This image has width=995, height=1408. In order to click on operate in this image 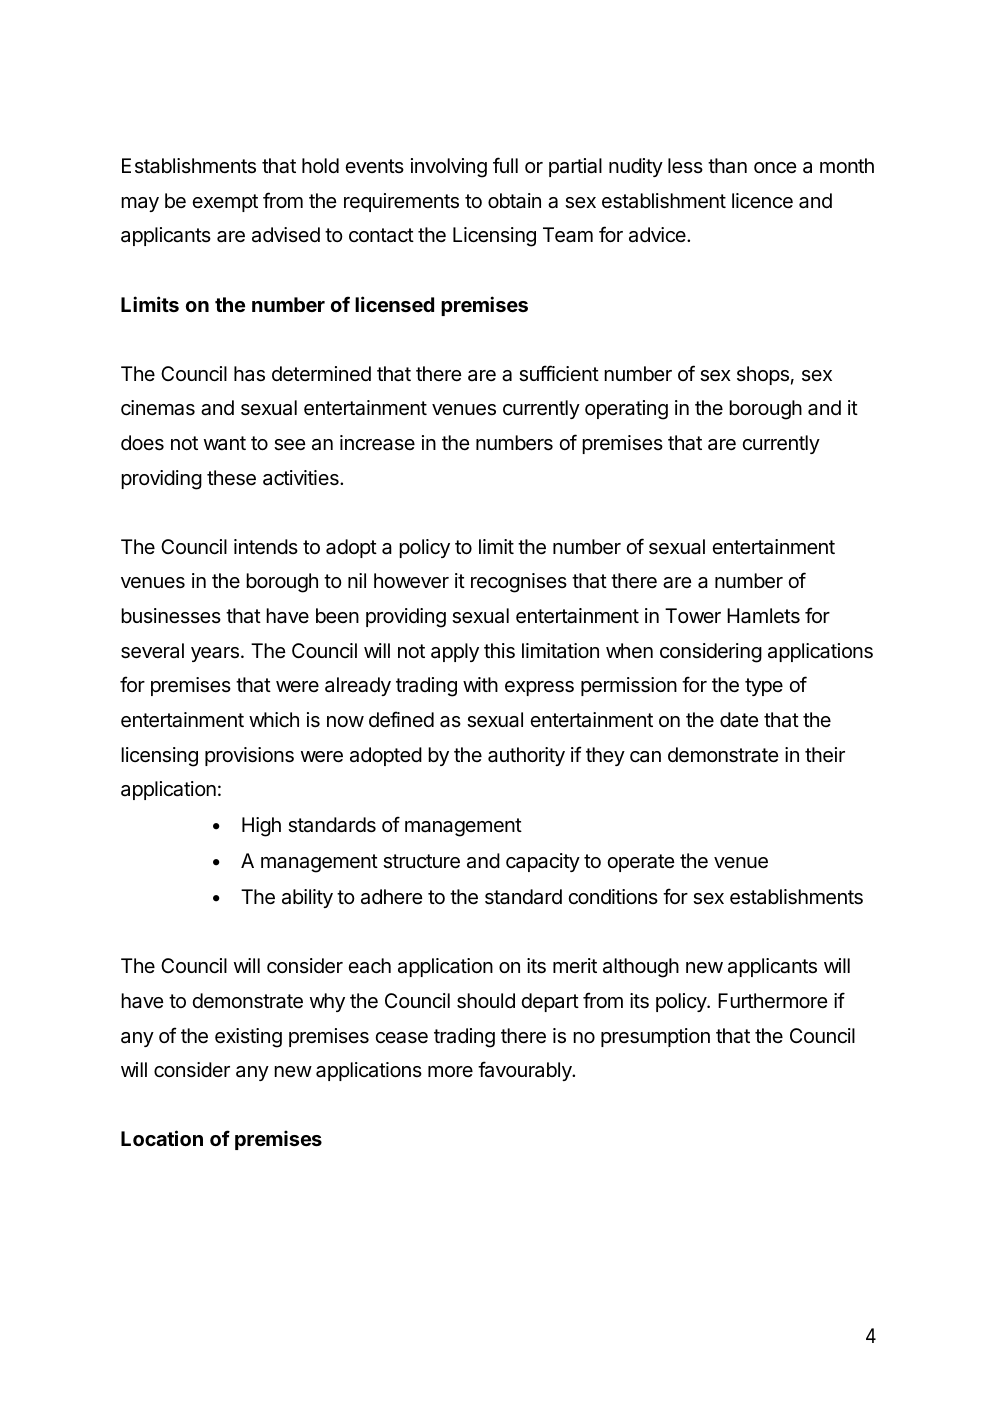, I will do `click(641, 863)`.
